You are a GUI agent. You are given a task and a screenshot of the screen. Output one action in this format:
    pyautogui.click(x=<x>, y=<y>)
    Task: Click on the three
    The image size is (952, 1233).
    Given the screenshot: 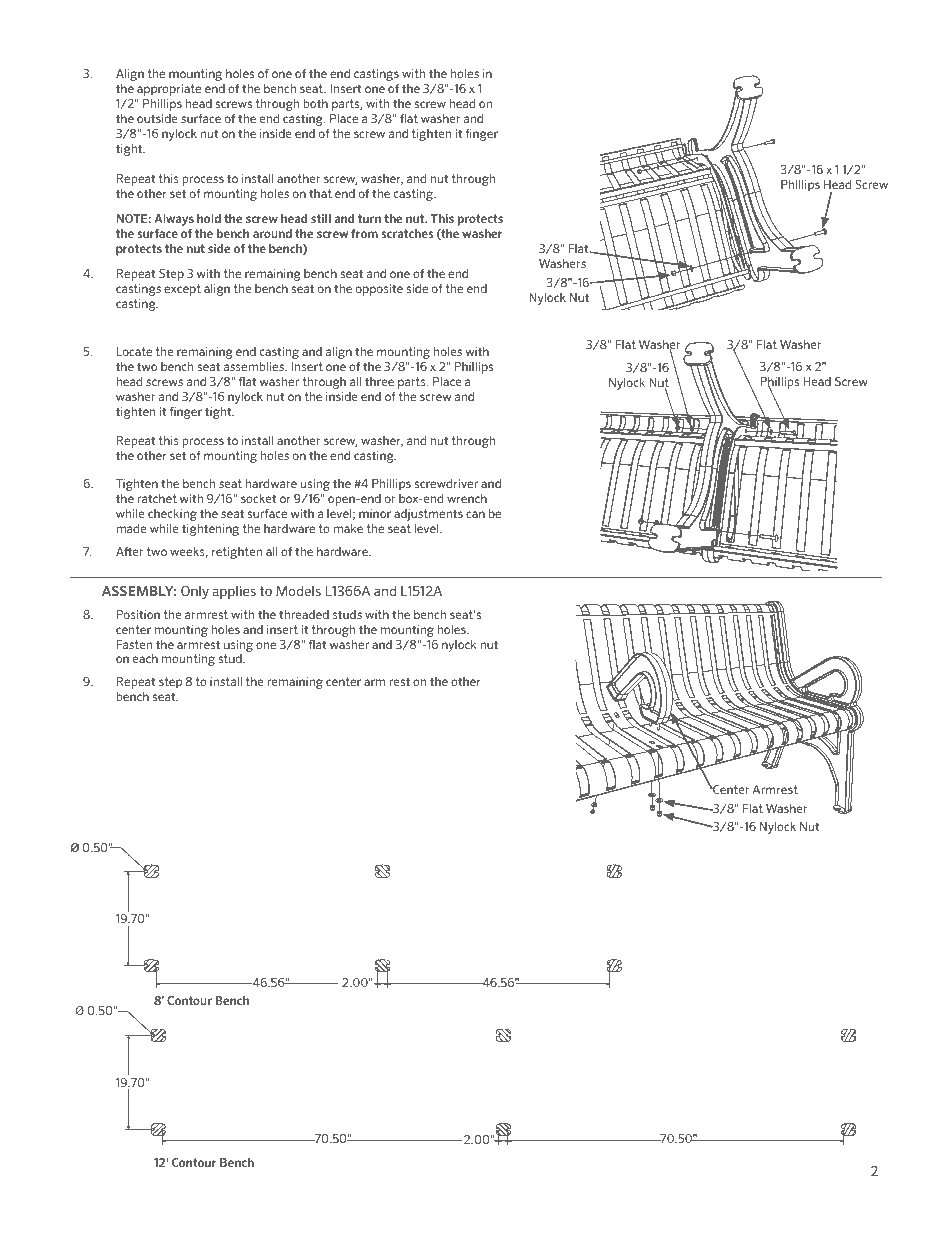 What is the action you would take?
    pyautogui.click(x=379, y=381)
